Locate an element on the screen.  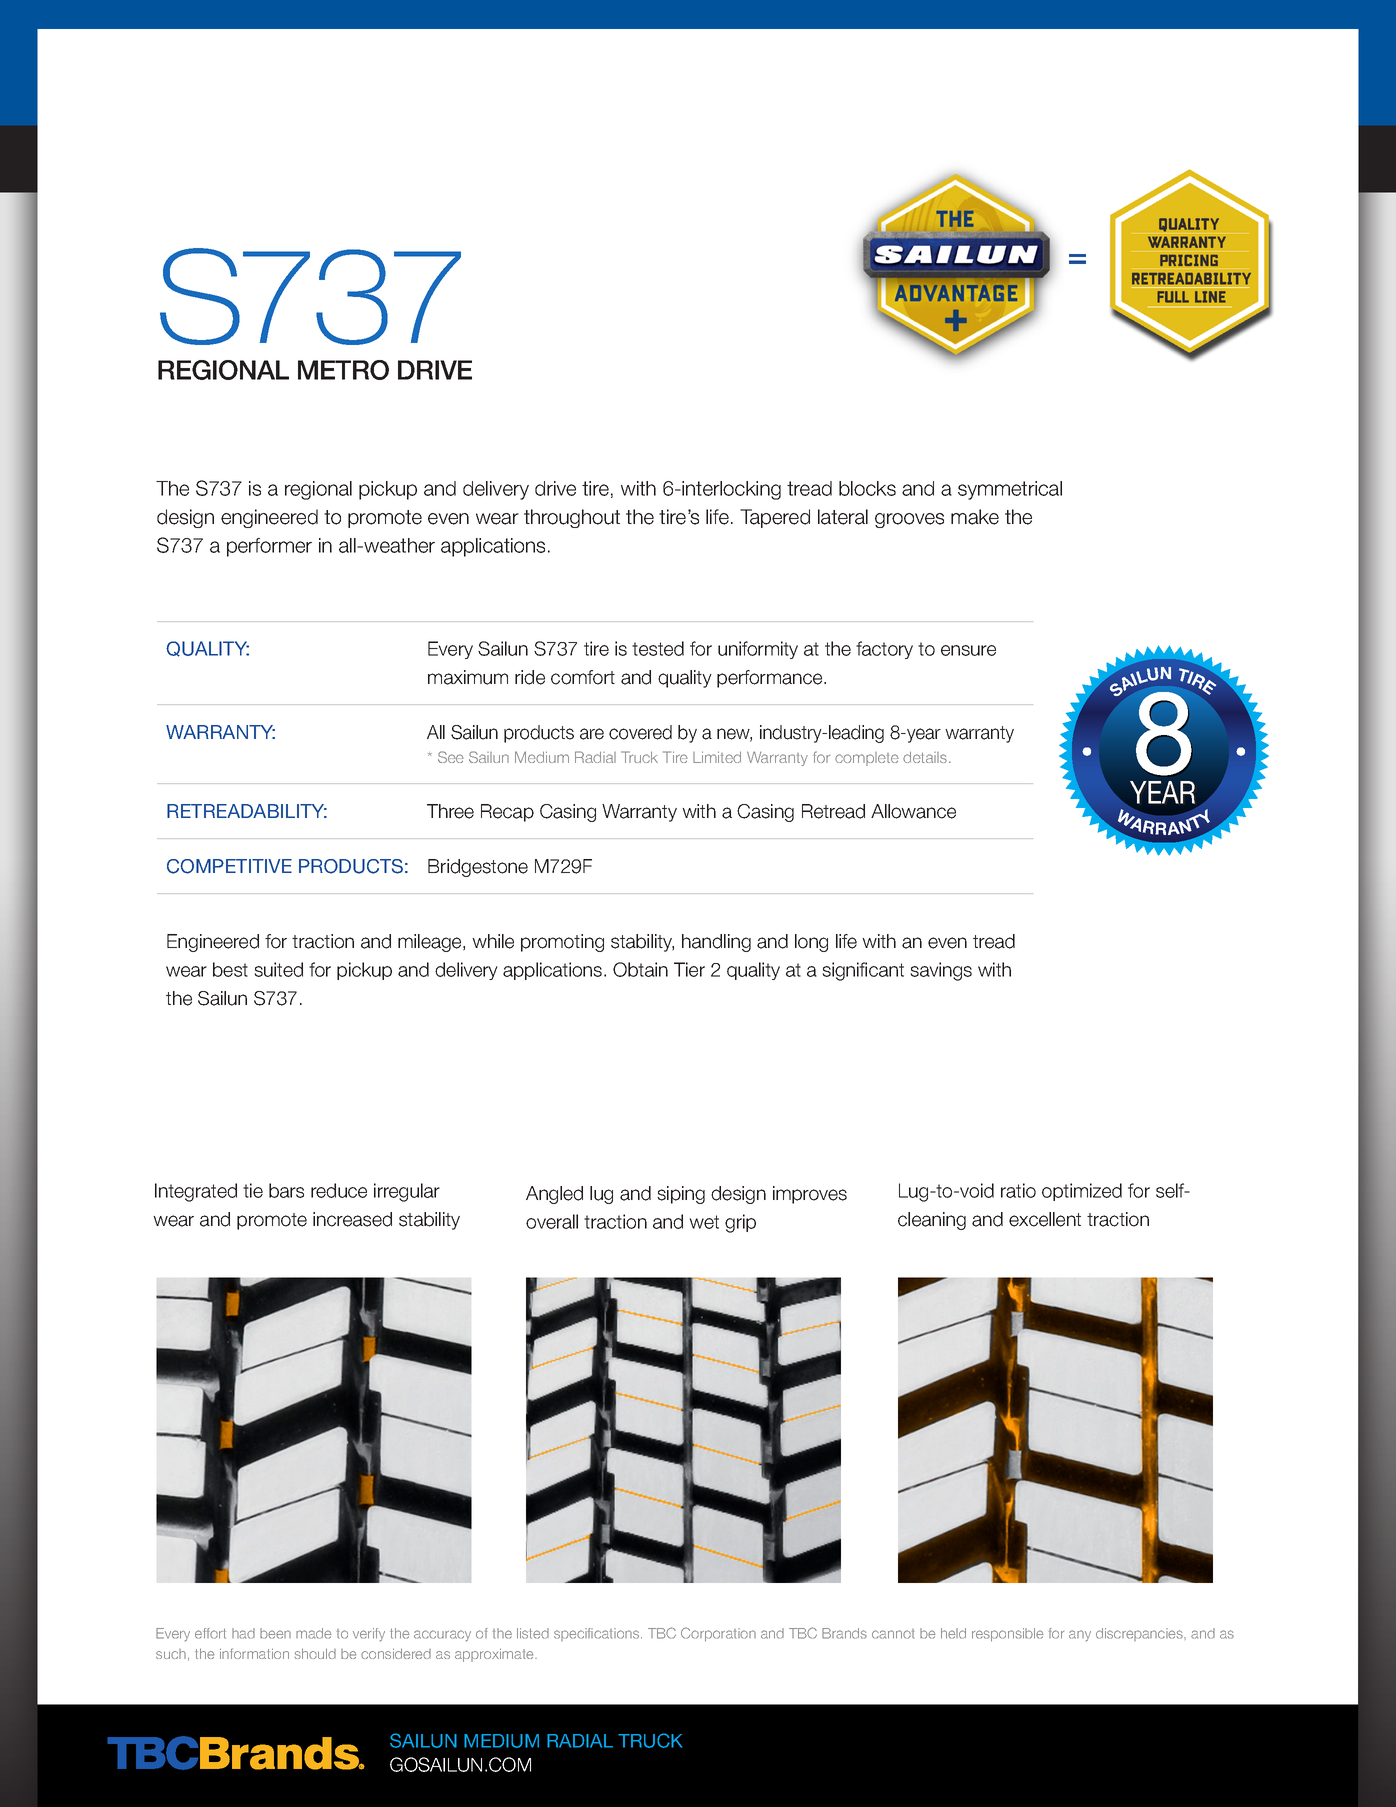
throughout is located at coordinates (572, 518).
